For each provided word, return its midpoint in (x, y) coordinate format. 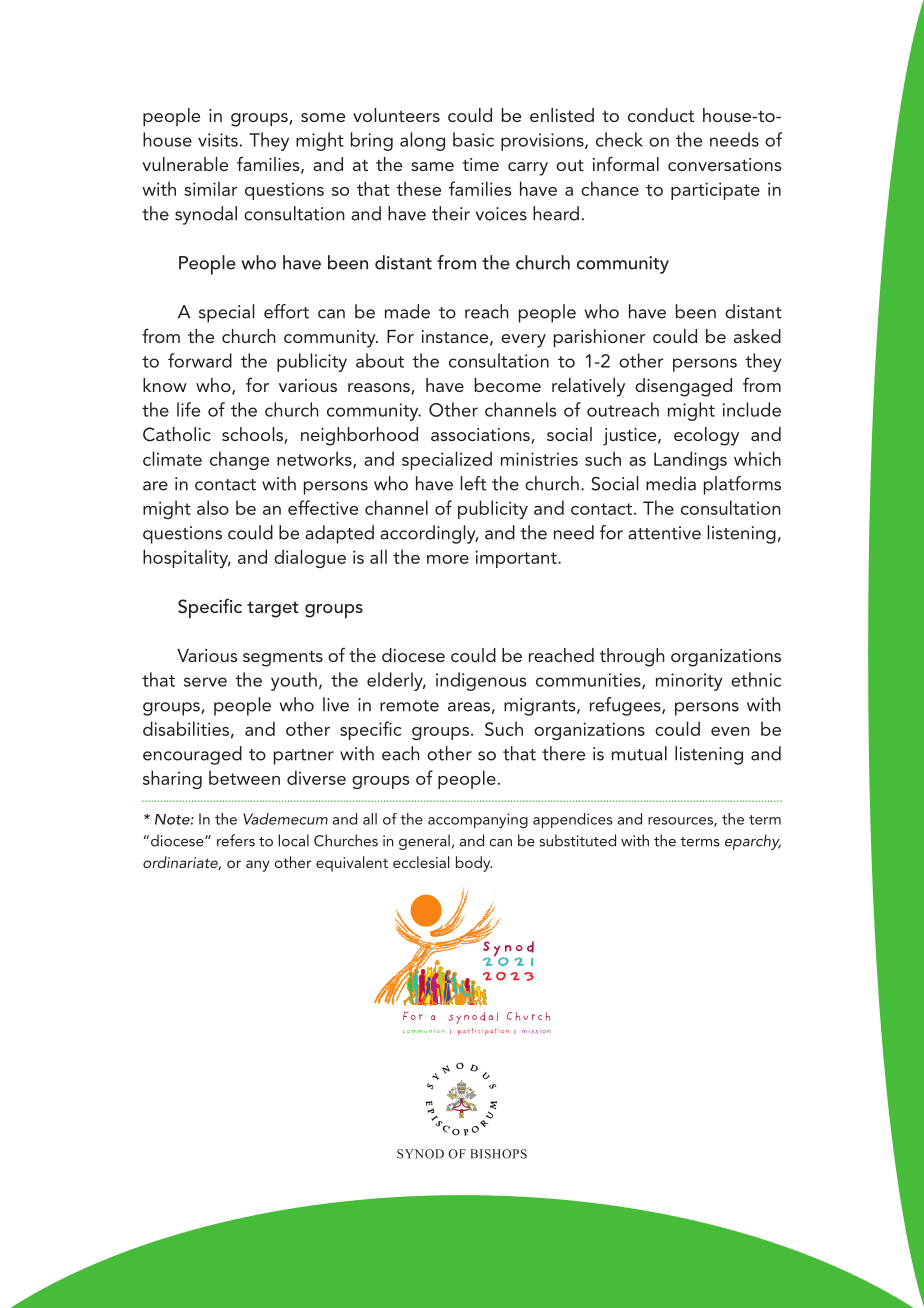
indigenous (481, 681)
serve (205, 682)
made (407, 311)
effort (286, 311)
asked (757, 336)
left (473, 483)
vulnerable (185, 164)
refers (236, 840)
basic (473, 139)
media (671, 483)
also (213, 507)
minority (689, 682)
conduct (661, 115)
